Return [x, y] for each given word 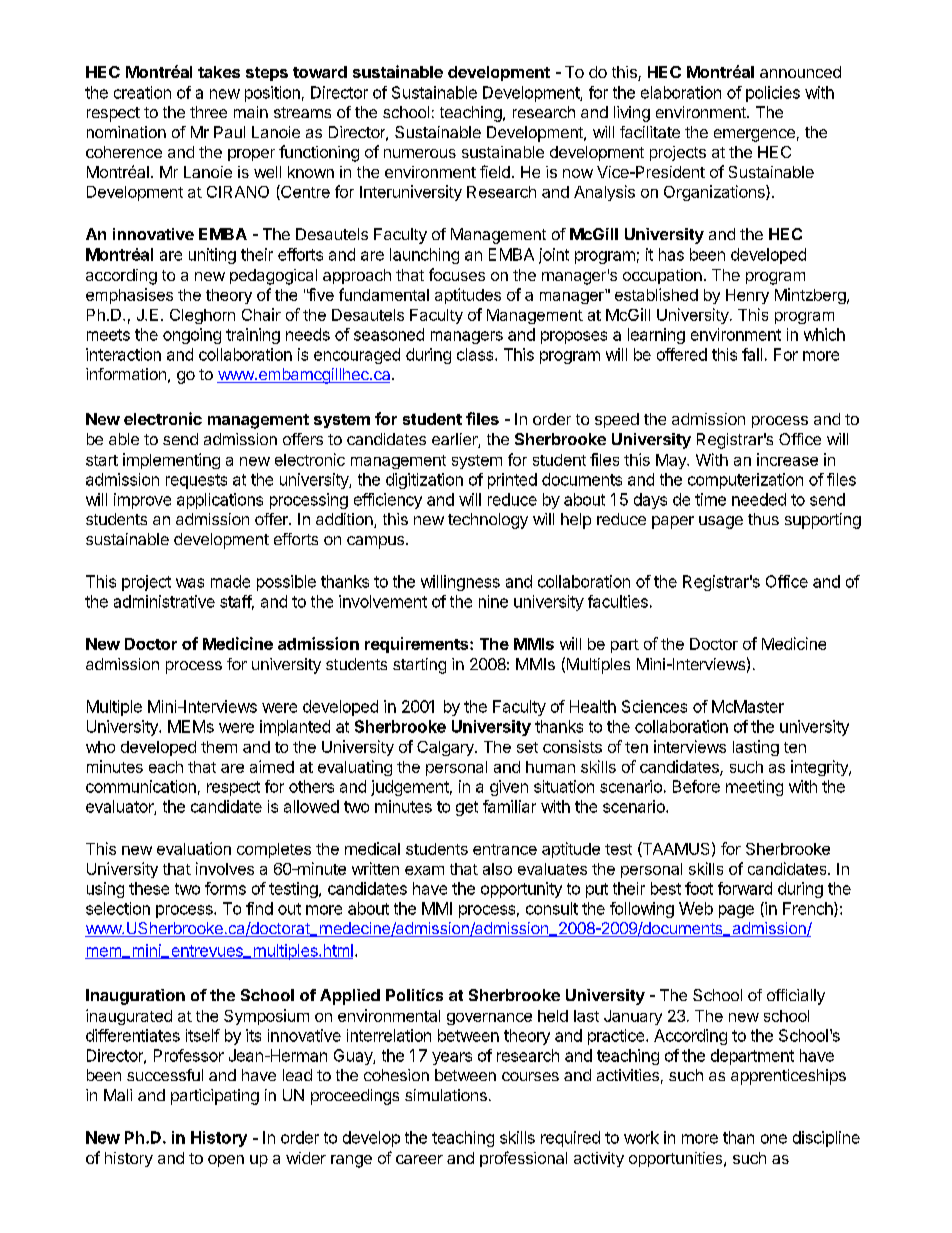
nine [493, 601]
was [190, 583]
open [226, 1161]
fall [752, 354]
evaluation [194, 848]
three [208, 112]
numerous [420, 153]
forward [745, 888]
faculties [618, 601]
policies [773, 94]
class [476, 354]
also [497, 869]
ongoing [192, 336]
